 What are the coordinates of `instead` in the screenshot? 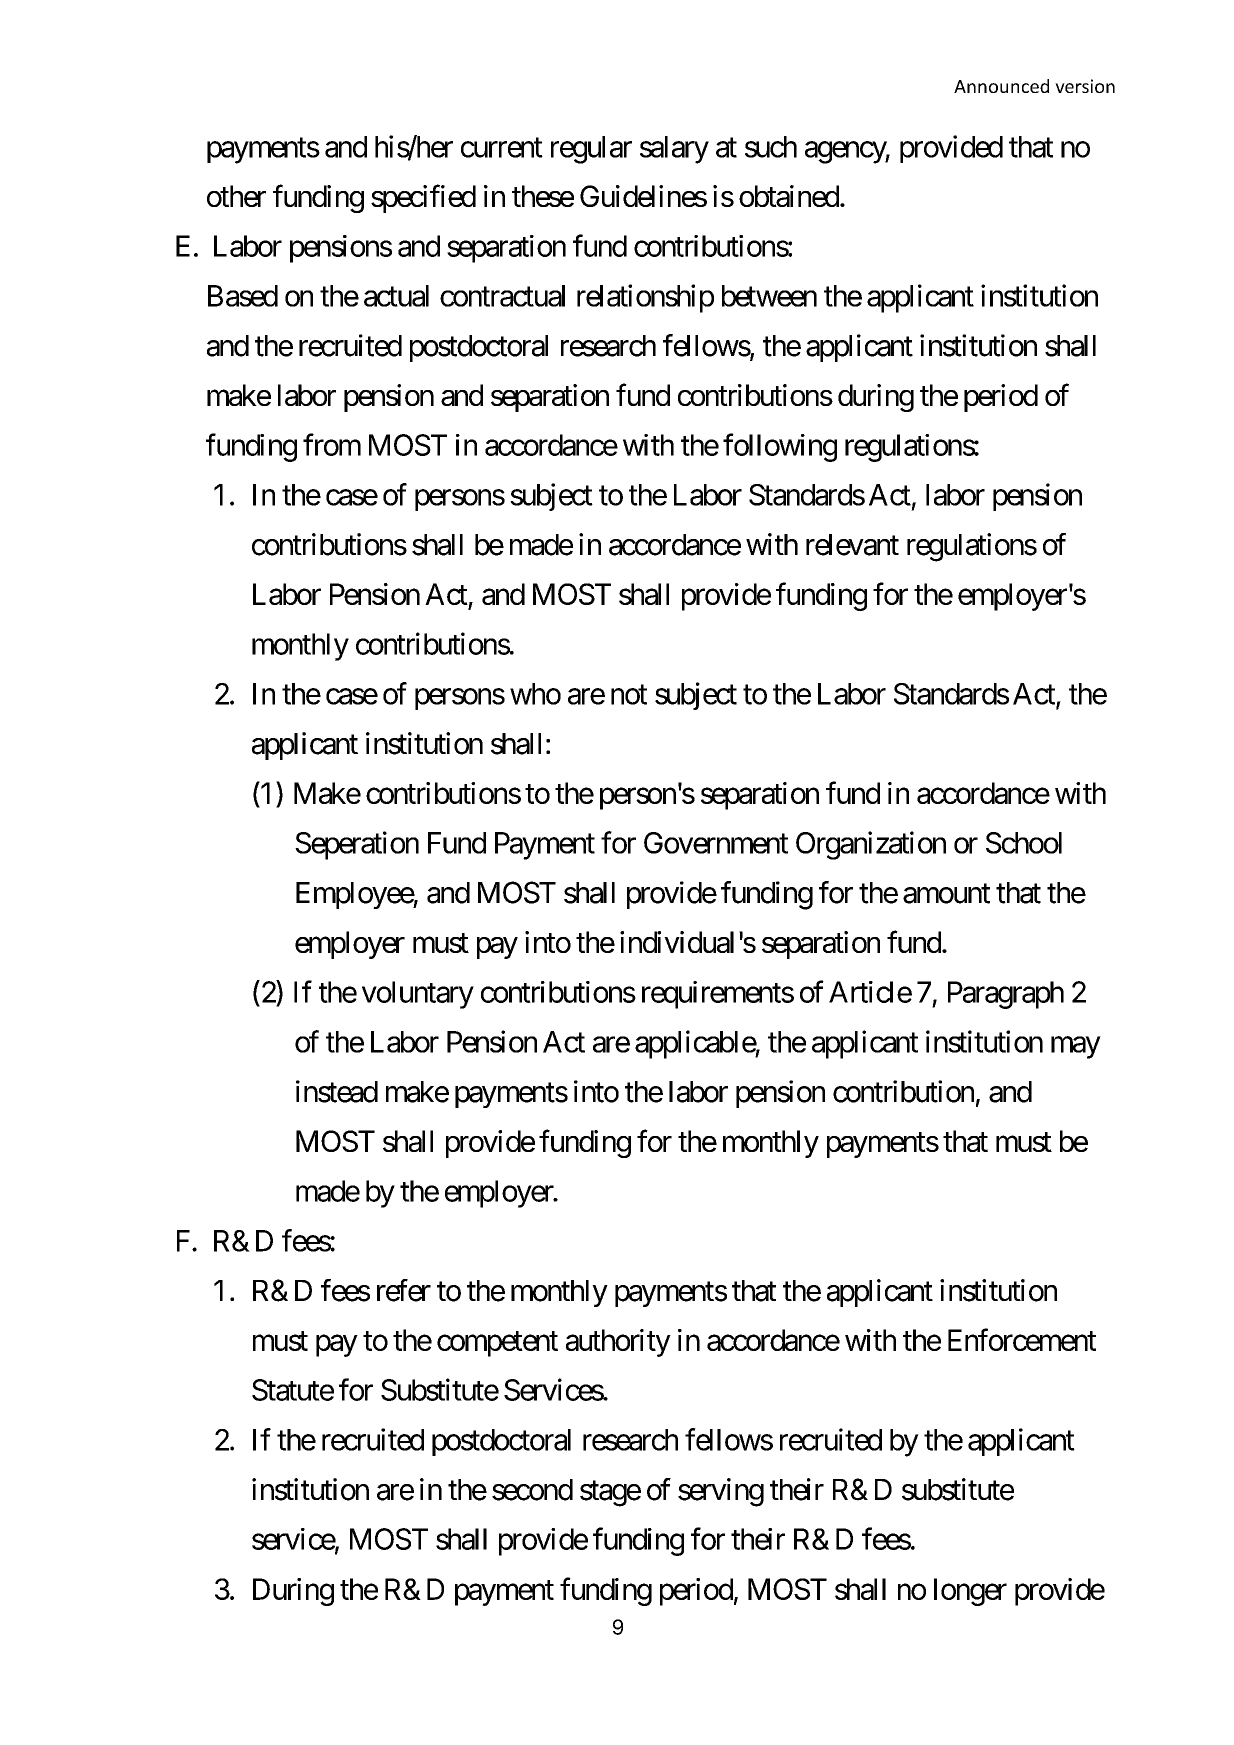 It's located at (337, 1091).
